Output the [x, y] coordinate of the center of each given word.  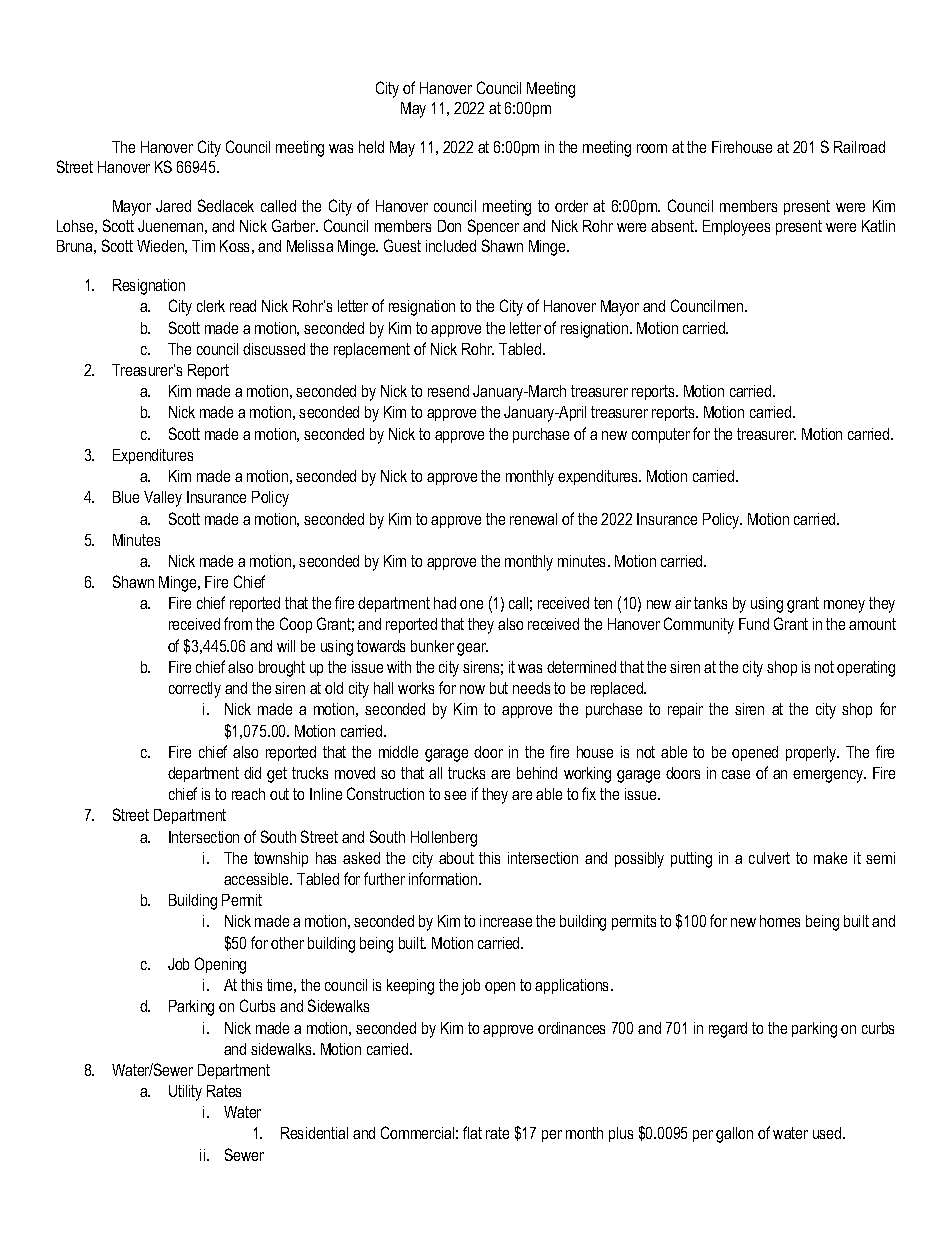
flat [472, 1132]
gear [472, 649]
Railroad [859, 147]
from [238, 623]
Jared [173, 206]
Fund [754, 624]
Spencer [493, 227]
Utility [185, 1093]
